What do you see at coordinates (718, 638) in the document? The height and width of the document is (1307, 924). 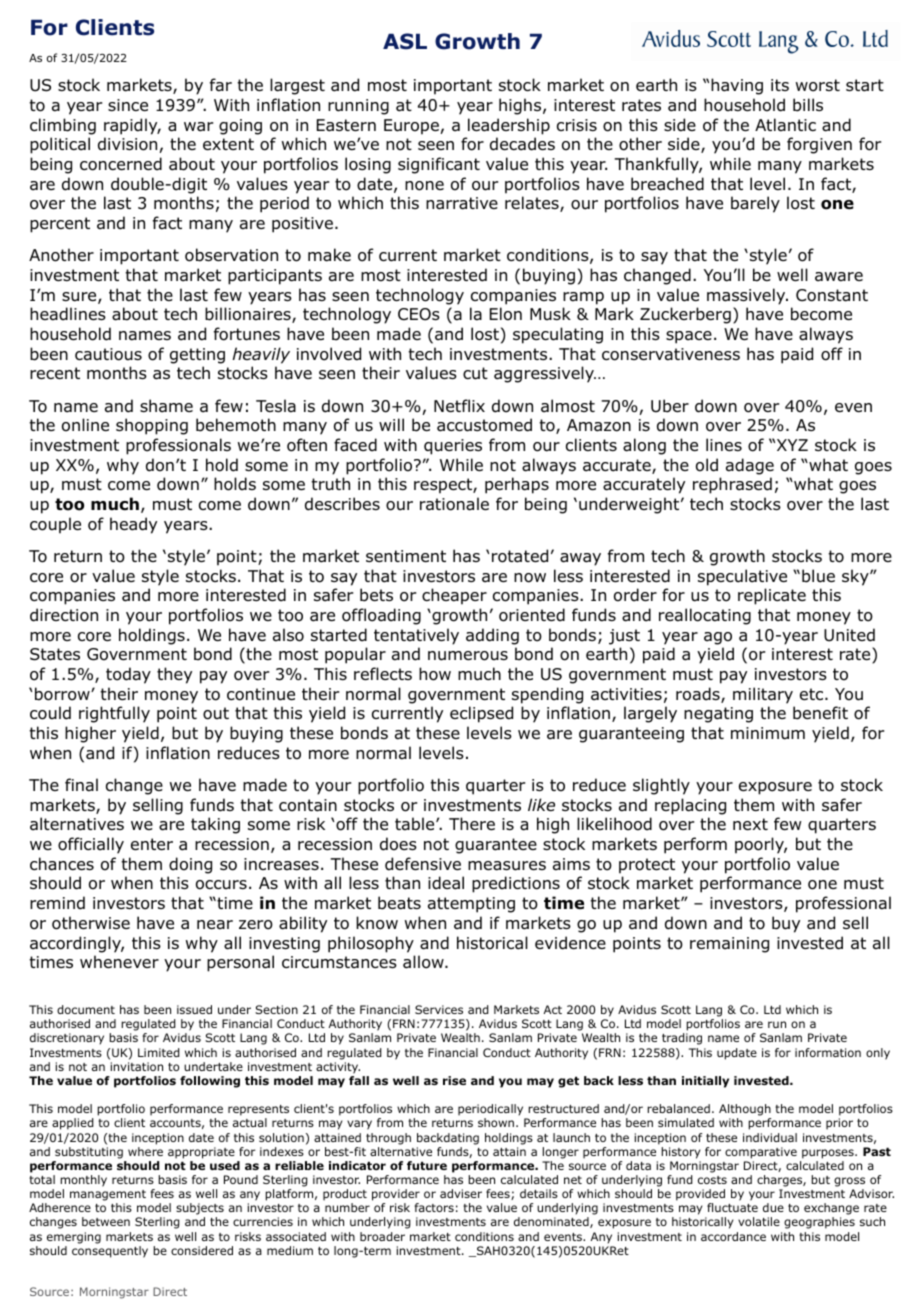 I see `ago` at bounding box center [718, 638].
